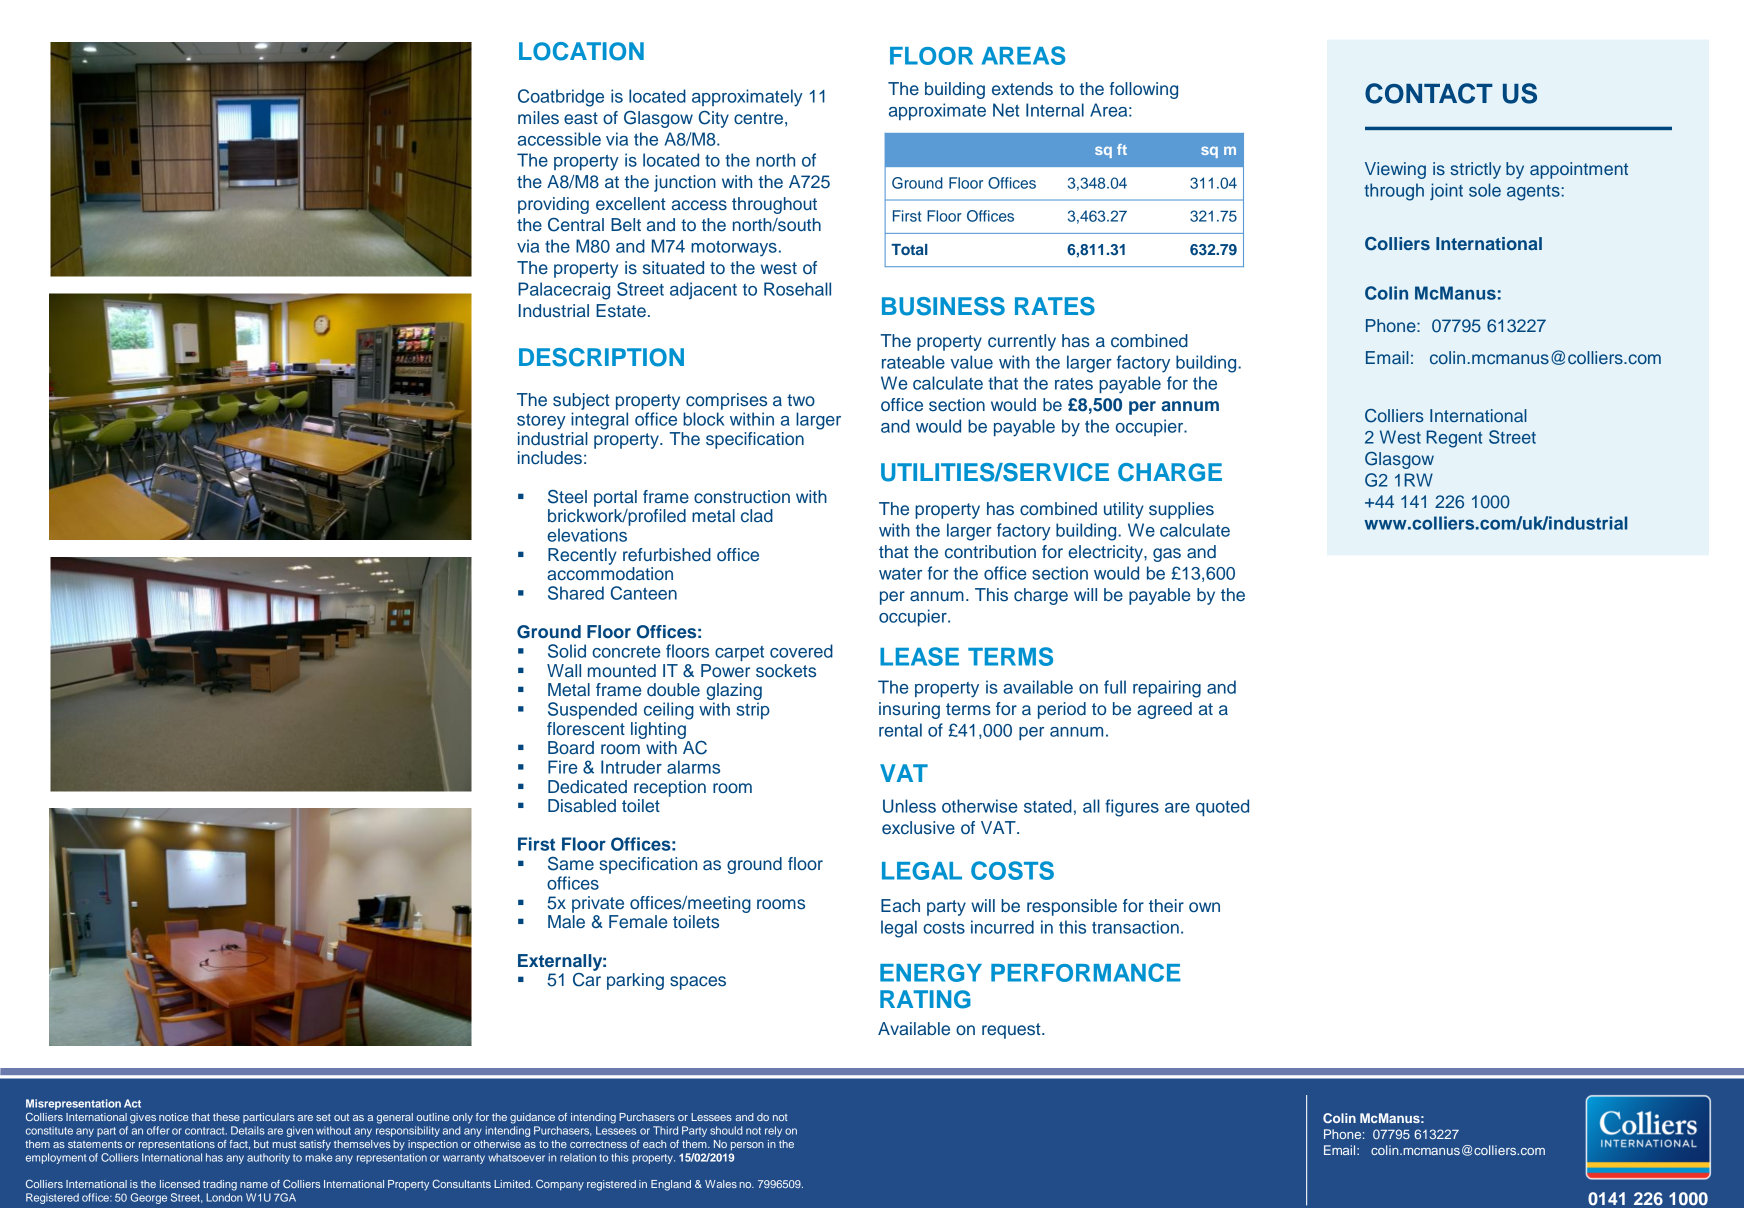 This screenshot has width=1744, height=1208. Describe the element at coordinates (801, 651) in the screenshot. I see `covered` at that location.
